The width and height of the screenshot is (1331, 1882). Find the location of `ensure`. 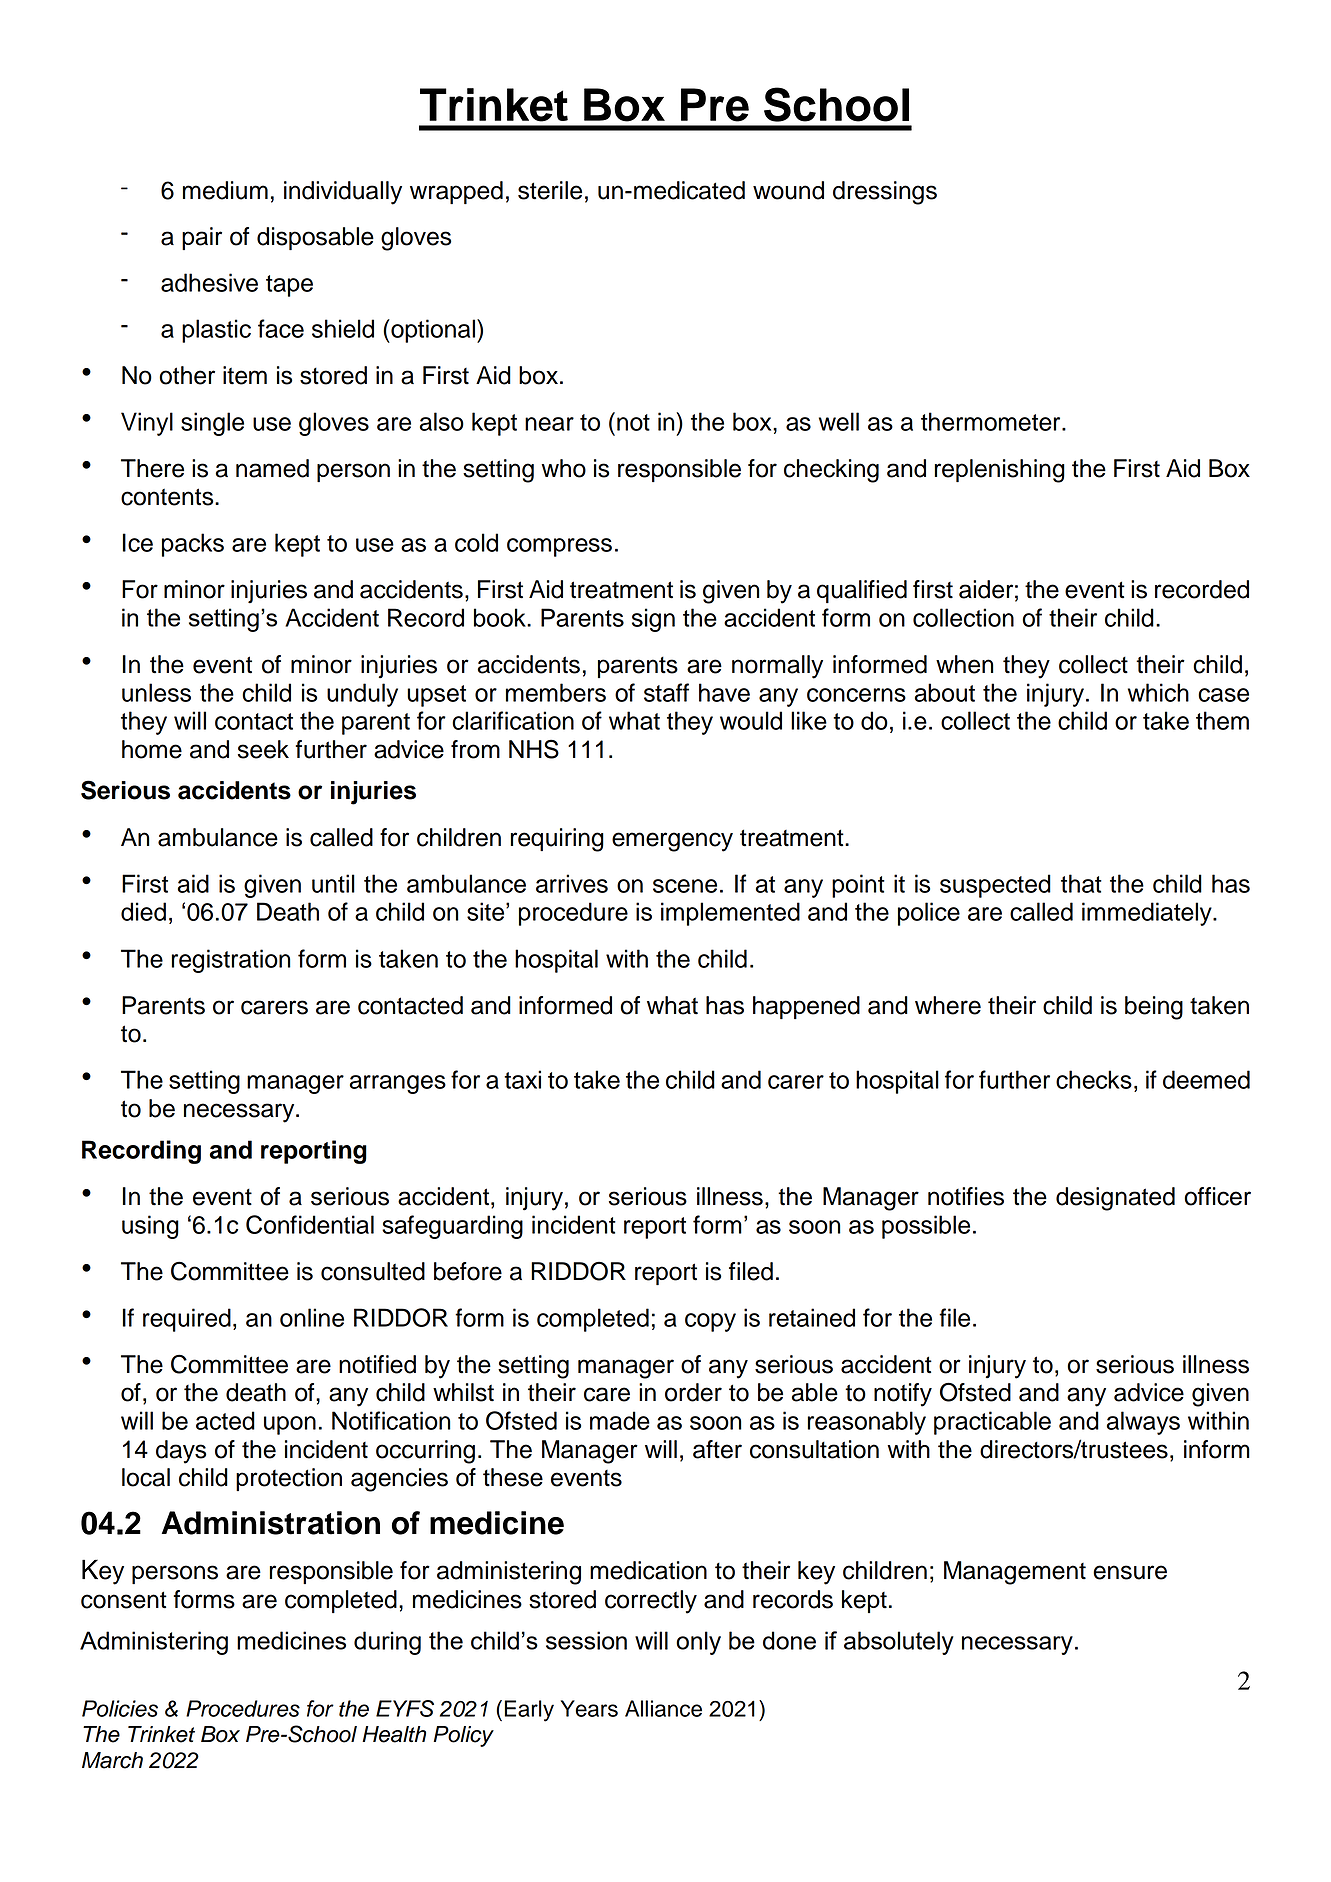

ensure is located at coordinates (1130, 1572).
